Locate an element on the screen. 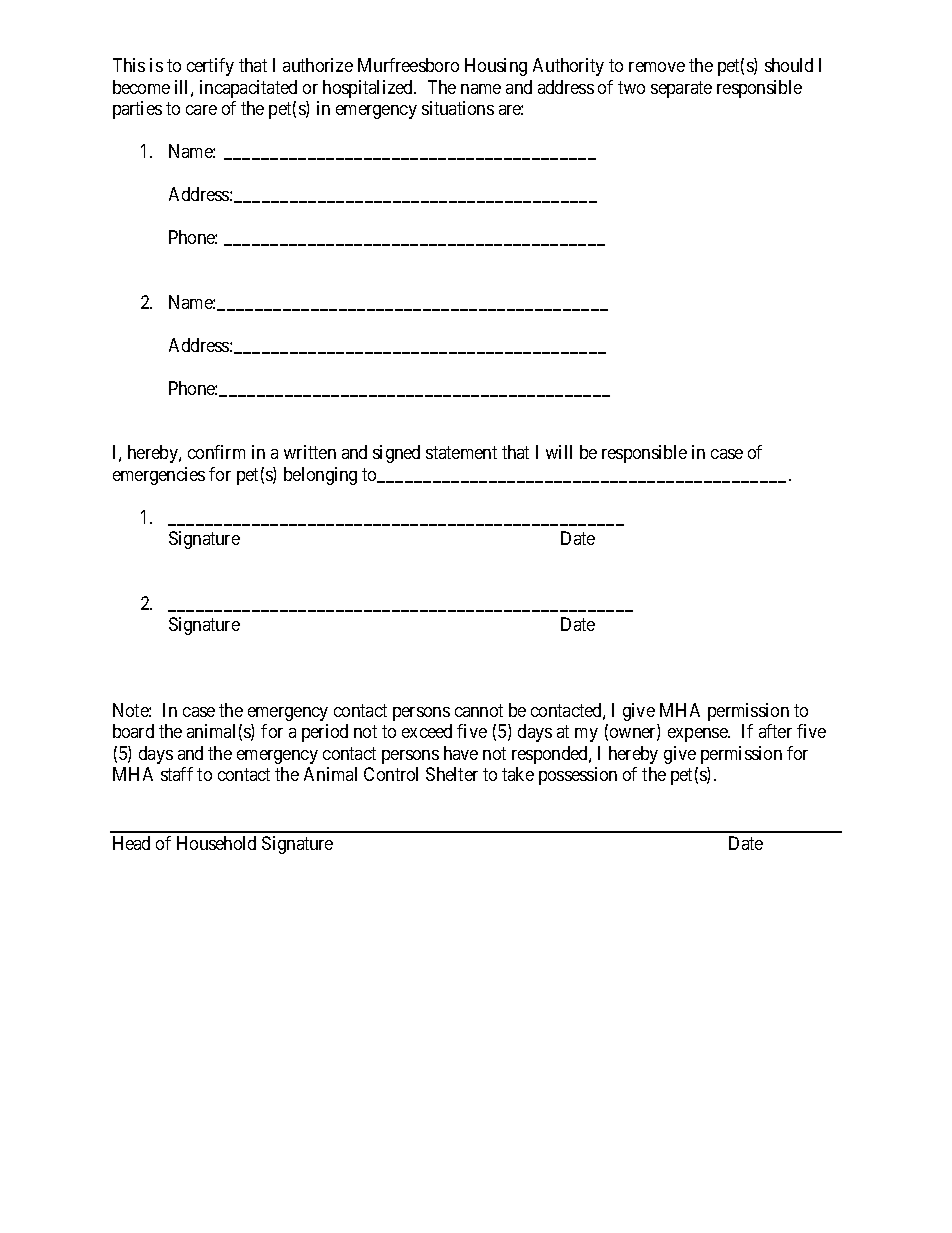  certify is located at coordinates (210, 67).
